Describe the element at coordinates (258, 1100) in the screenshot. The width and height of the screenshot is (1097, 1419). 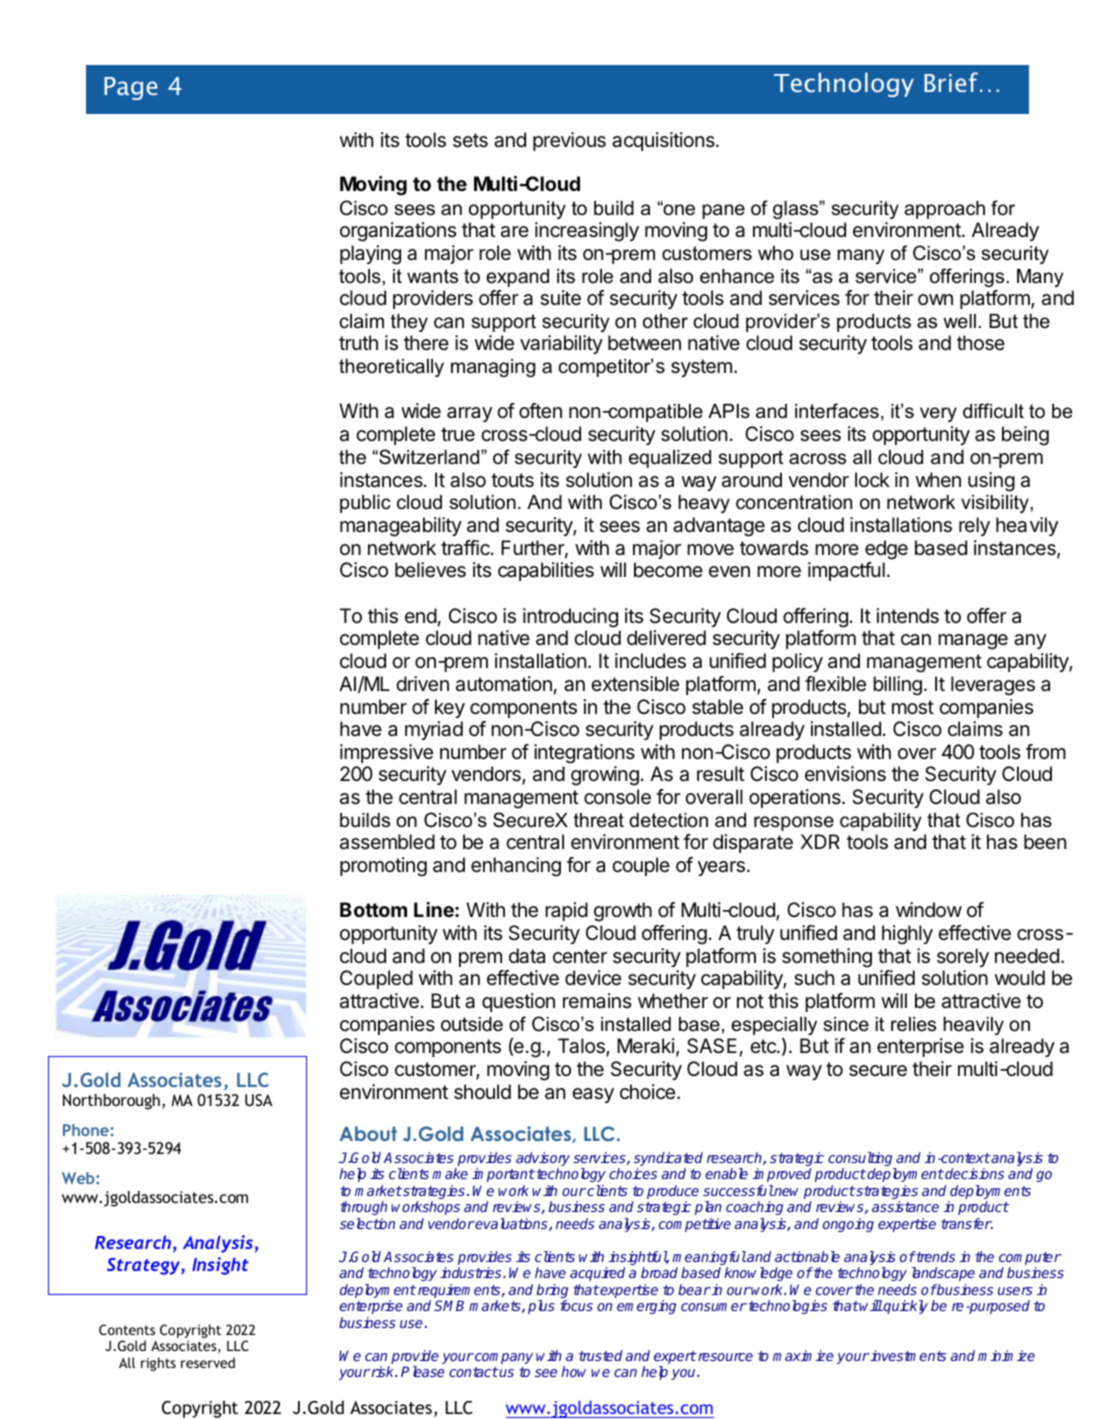
I see `USA` at that location.
